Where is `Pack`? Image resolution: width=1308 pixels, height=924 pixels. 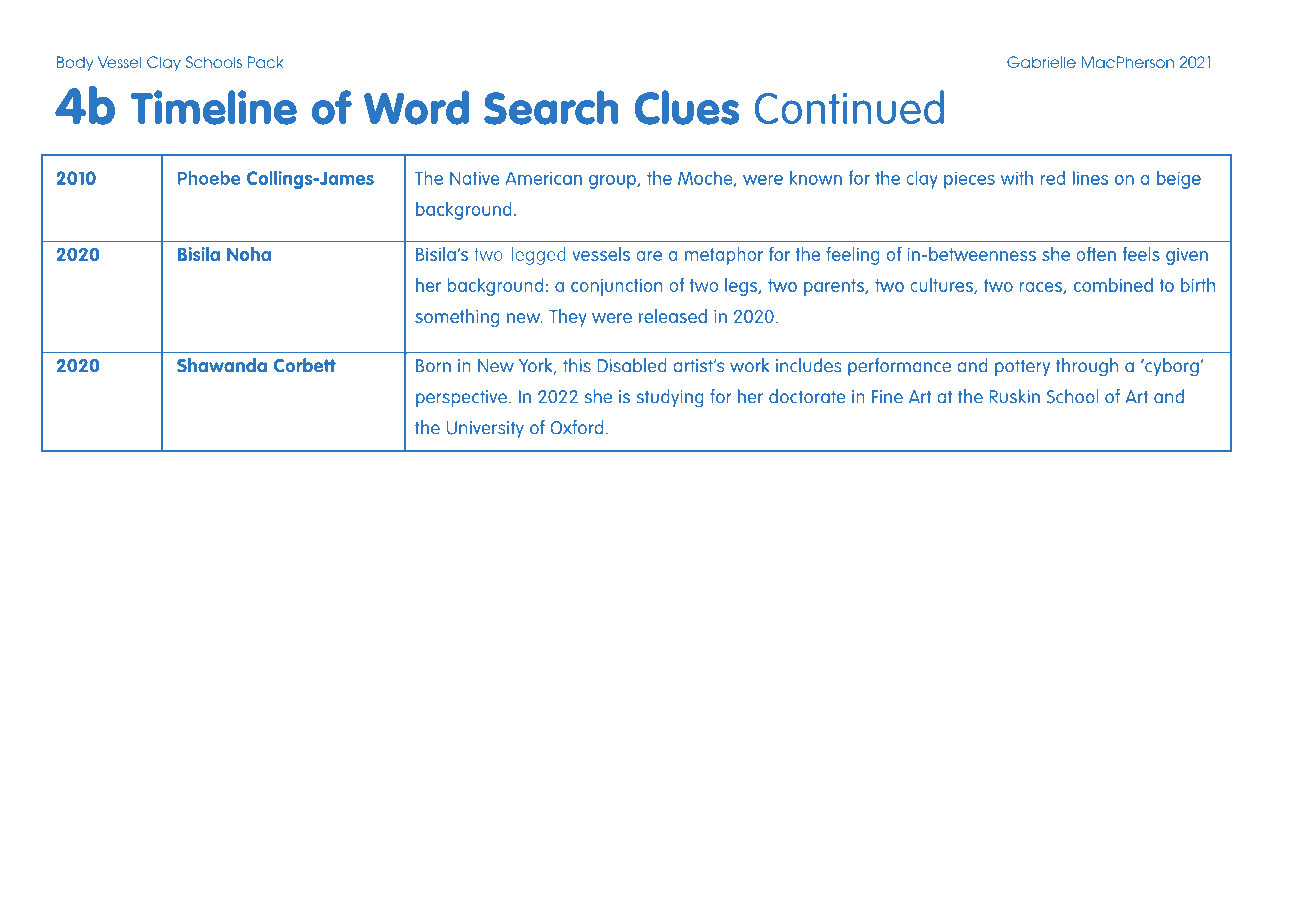 Pack is located at coordinates (265, 62).
